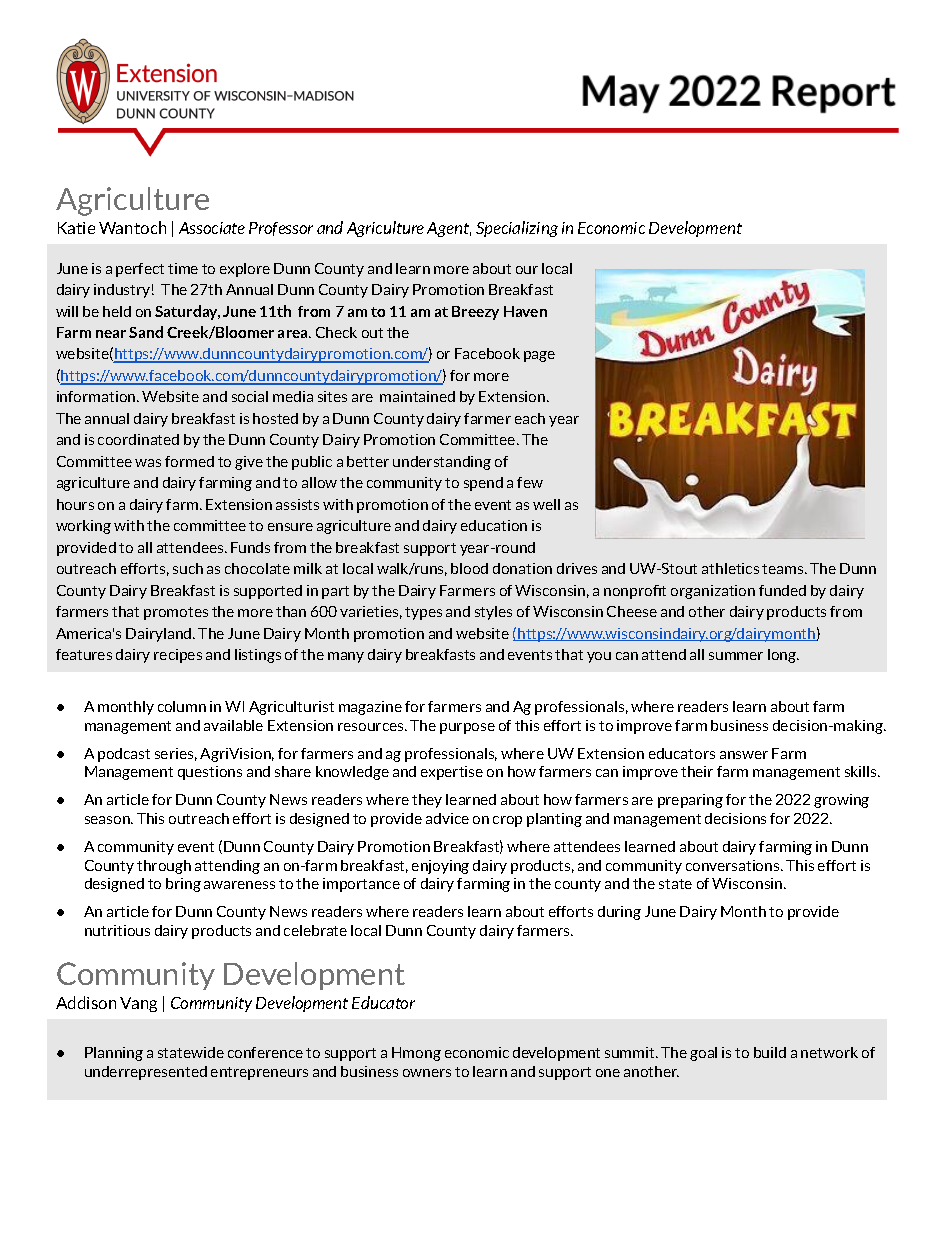 This screenshot has width=952, height=1233. I want to click on underrepresented, so click(146, 1073).
